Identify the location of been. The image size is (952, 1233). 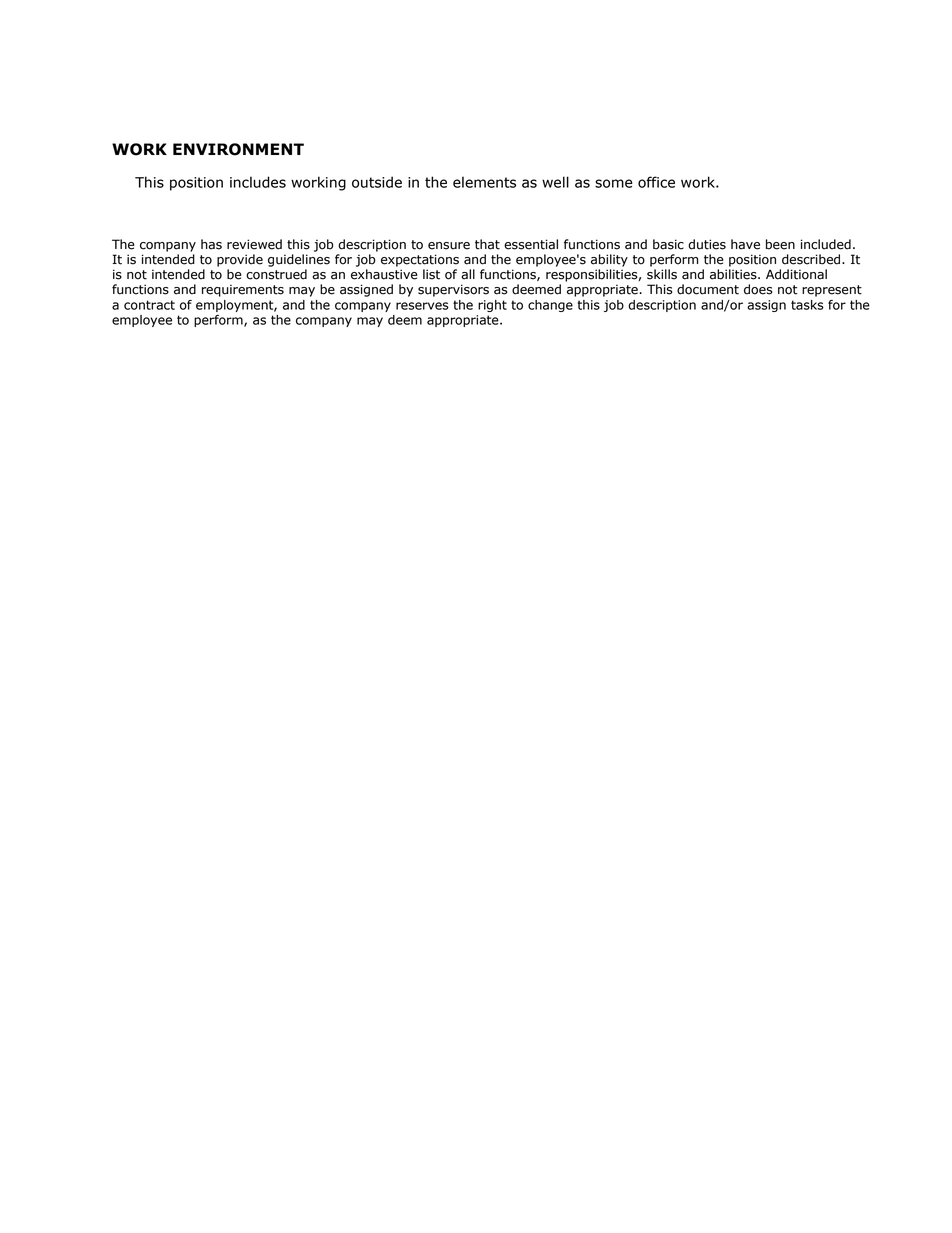
(780, 244).
